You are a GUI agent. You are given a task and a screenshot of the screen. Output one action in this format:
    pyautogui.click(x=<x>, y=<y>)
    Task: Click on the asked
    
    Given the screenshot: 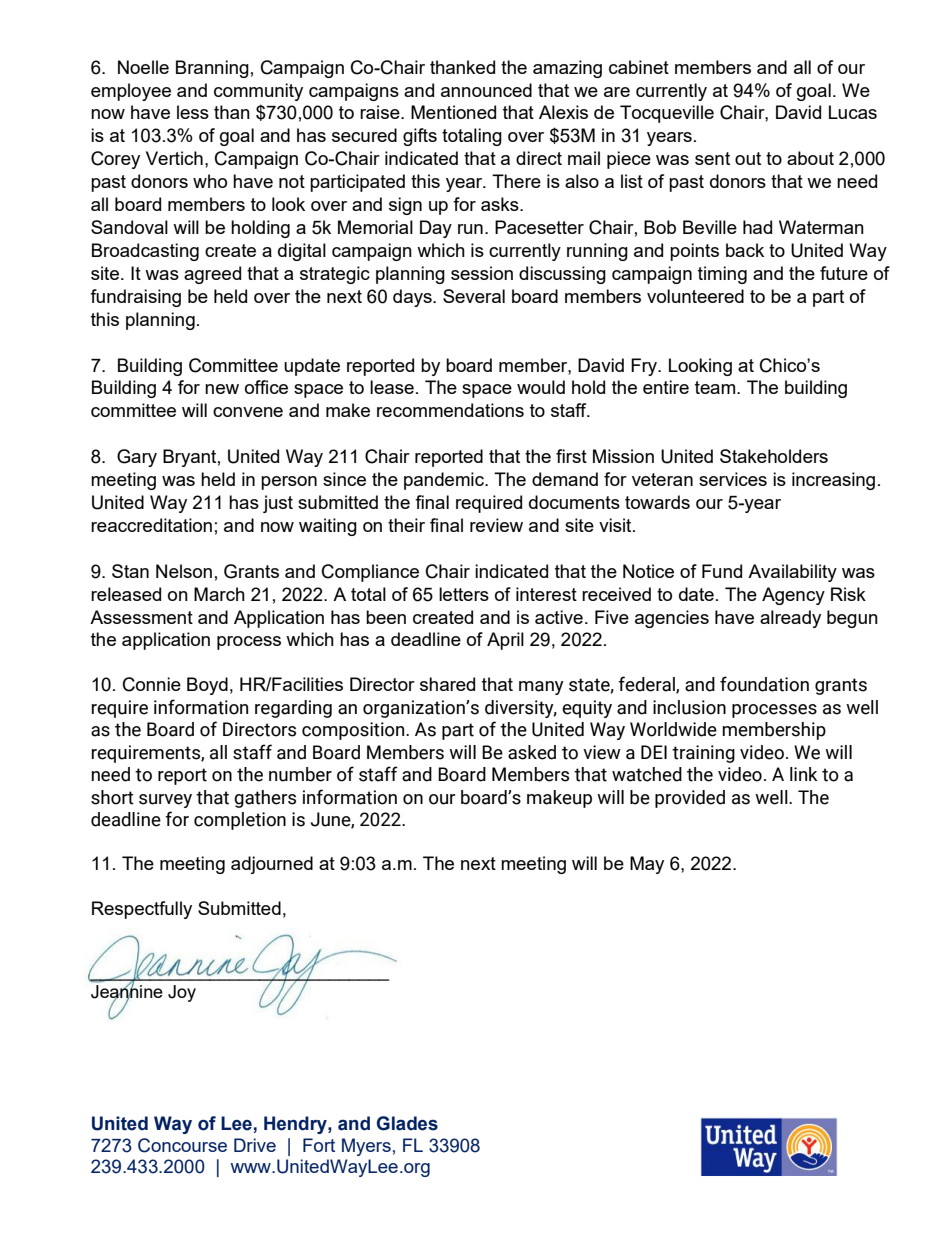 What is the action you would take?
    pyautogui.click(x=532, y=752)
